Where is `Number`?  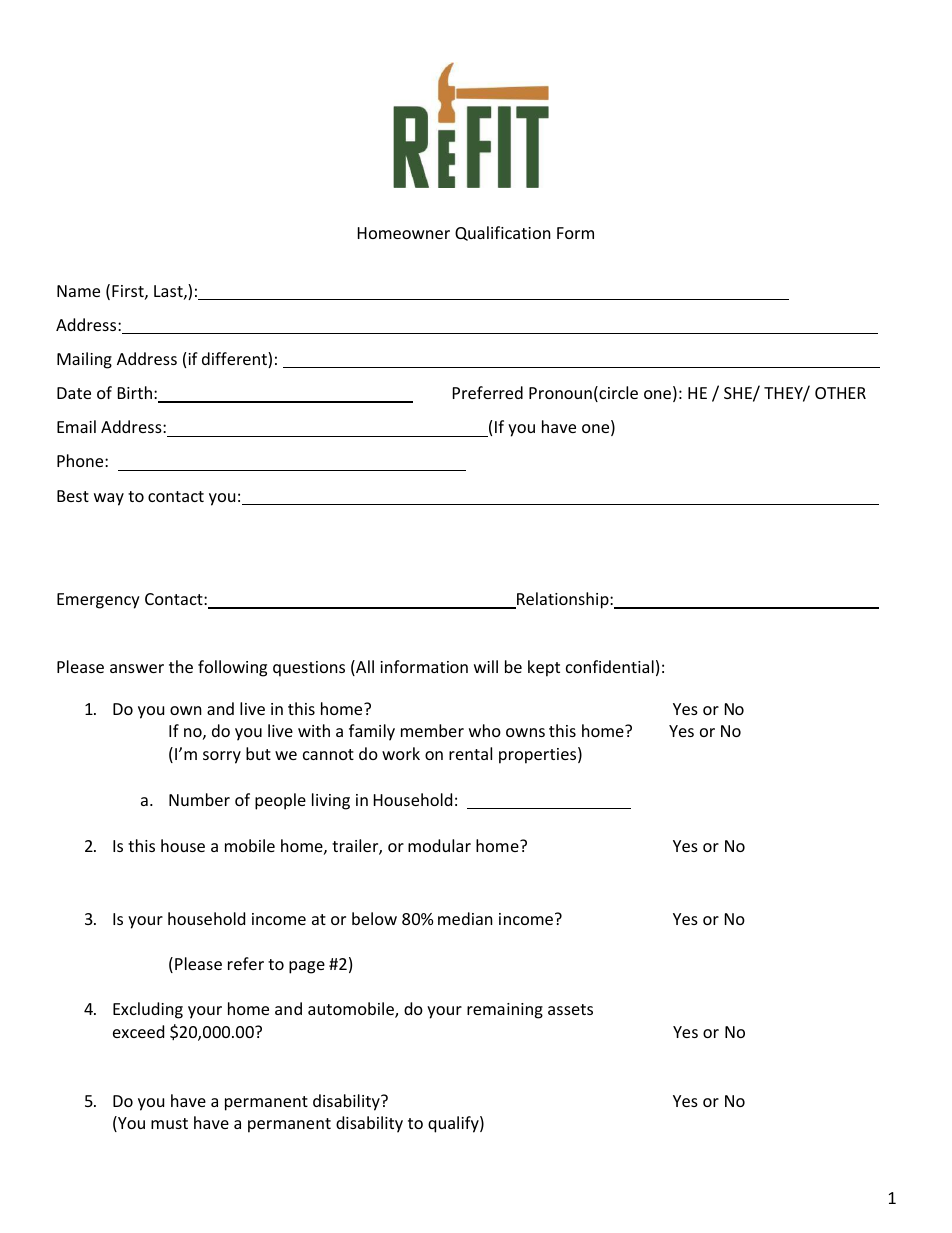
Number is located at coordinates (199, 799).
